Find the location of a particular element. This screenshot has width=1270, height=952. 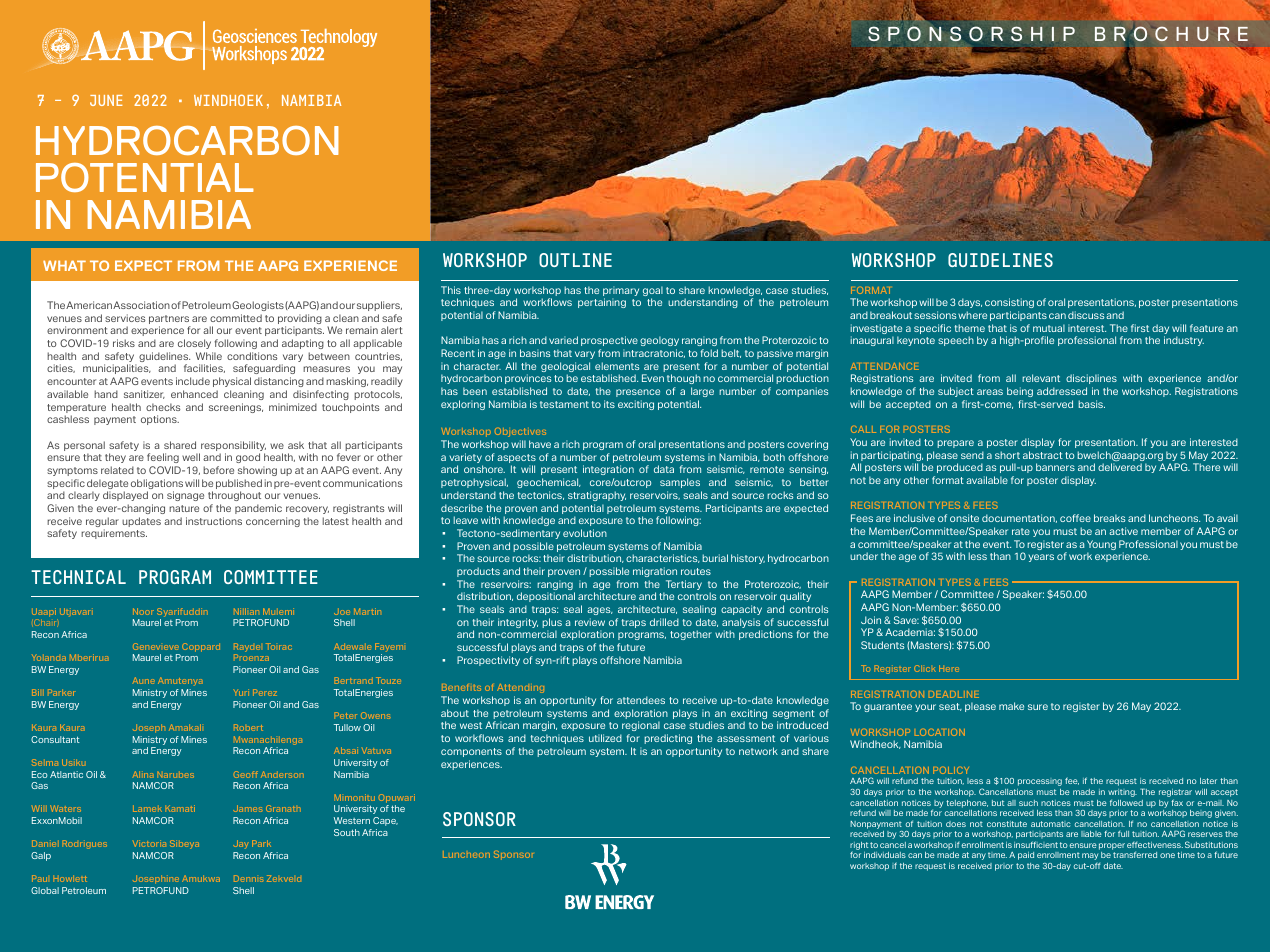

consisting is located at coordinates (1009, 303).
